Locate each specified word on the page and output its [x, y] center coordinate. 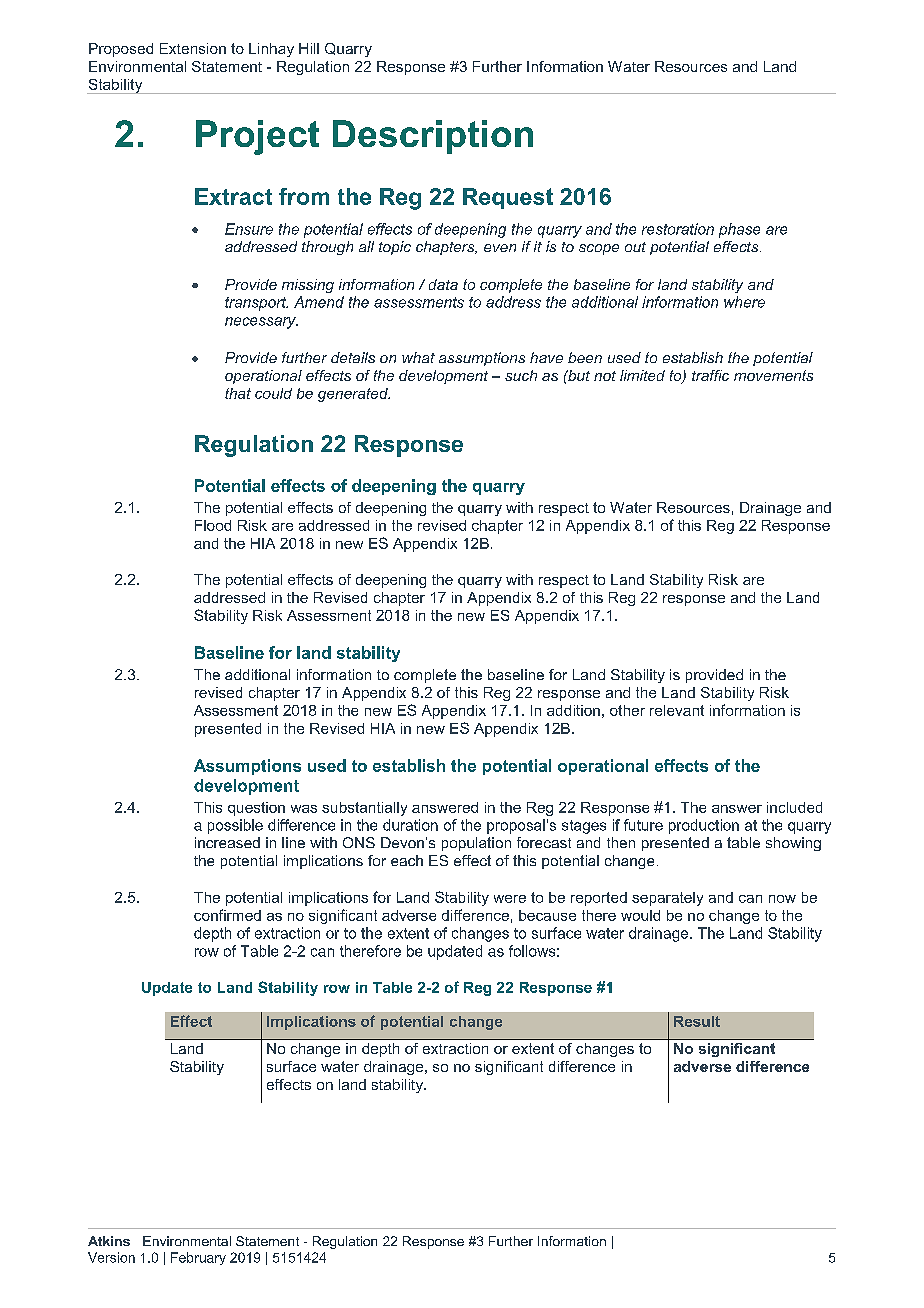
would [640, 915]
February [198, 1258]
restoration [678, 229]
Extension [193, 48]
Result [697, 1021]
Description [433, 137]
